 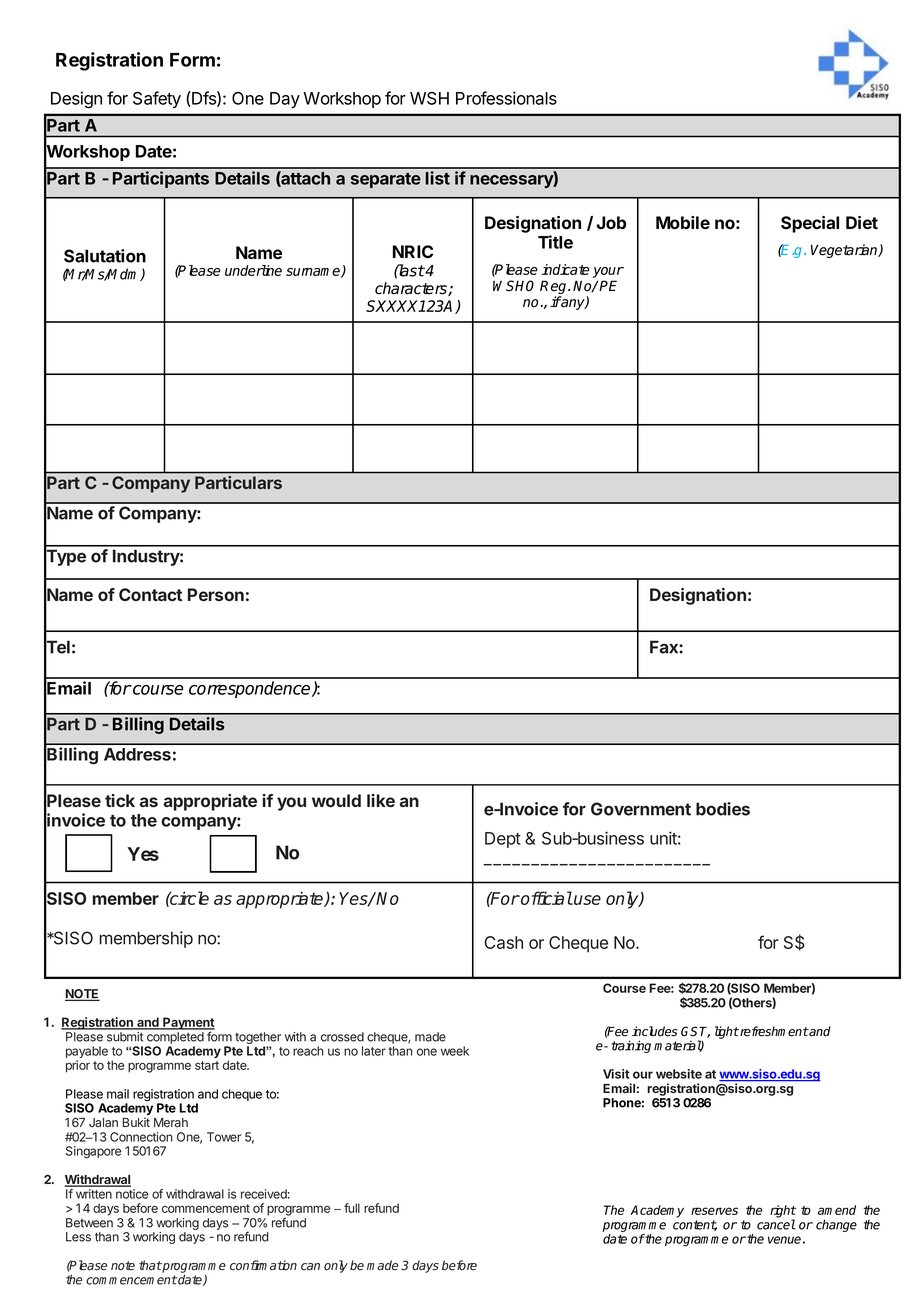 I want to click on bodies, so click(x=723, y=809).
